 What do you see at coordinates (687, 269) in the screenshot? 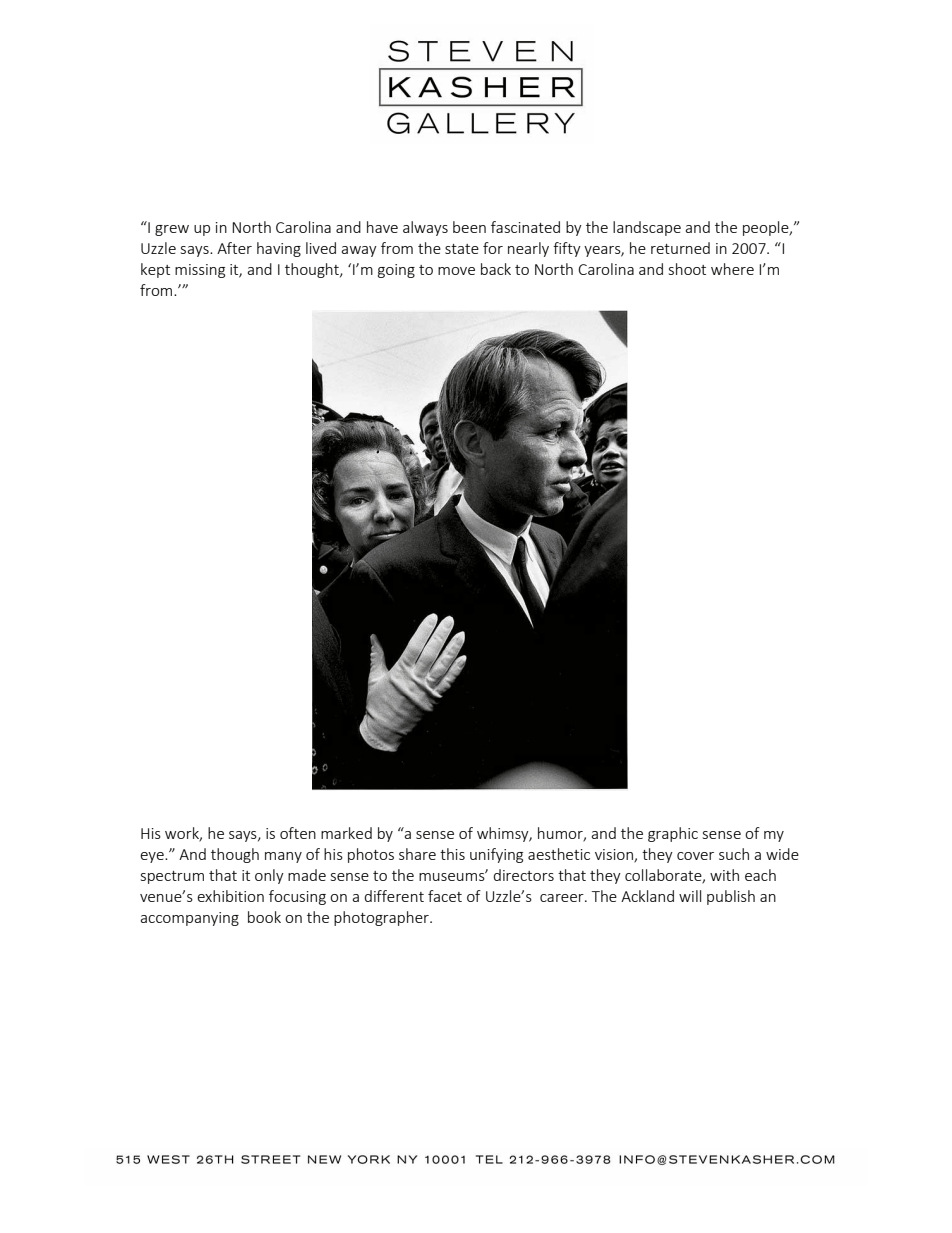
I see `shoot` at bounding box center [687, 269].
